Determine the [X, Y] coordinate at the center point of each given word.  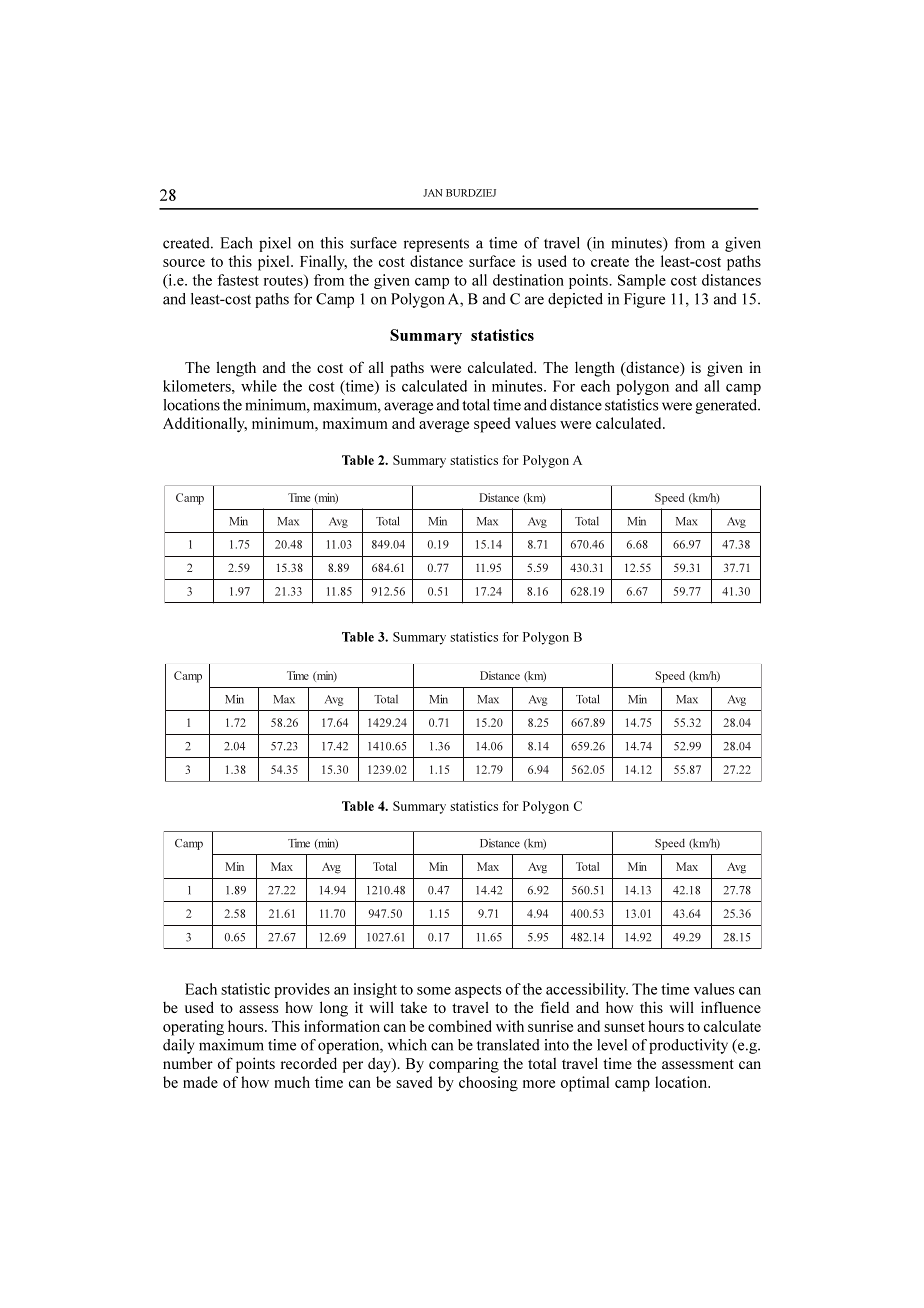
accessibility [587, 990]
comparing [464, 1065]
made [200, 1082]
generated [727, 406]
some [434, 991]
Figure [644, 300]
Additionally [205, 425]
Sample [642, 281]
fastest [238, 280]
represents [436, 245]
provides [302, 990]
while [259, 386]
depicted [575, 300]
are [534, 300]
